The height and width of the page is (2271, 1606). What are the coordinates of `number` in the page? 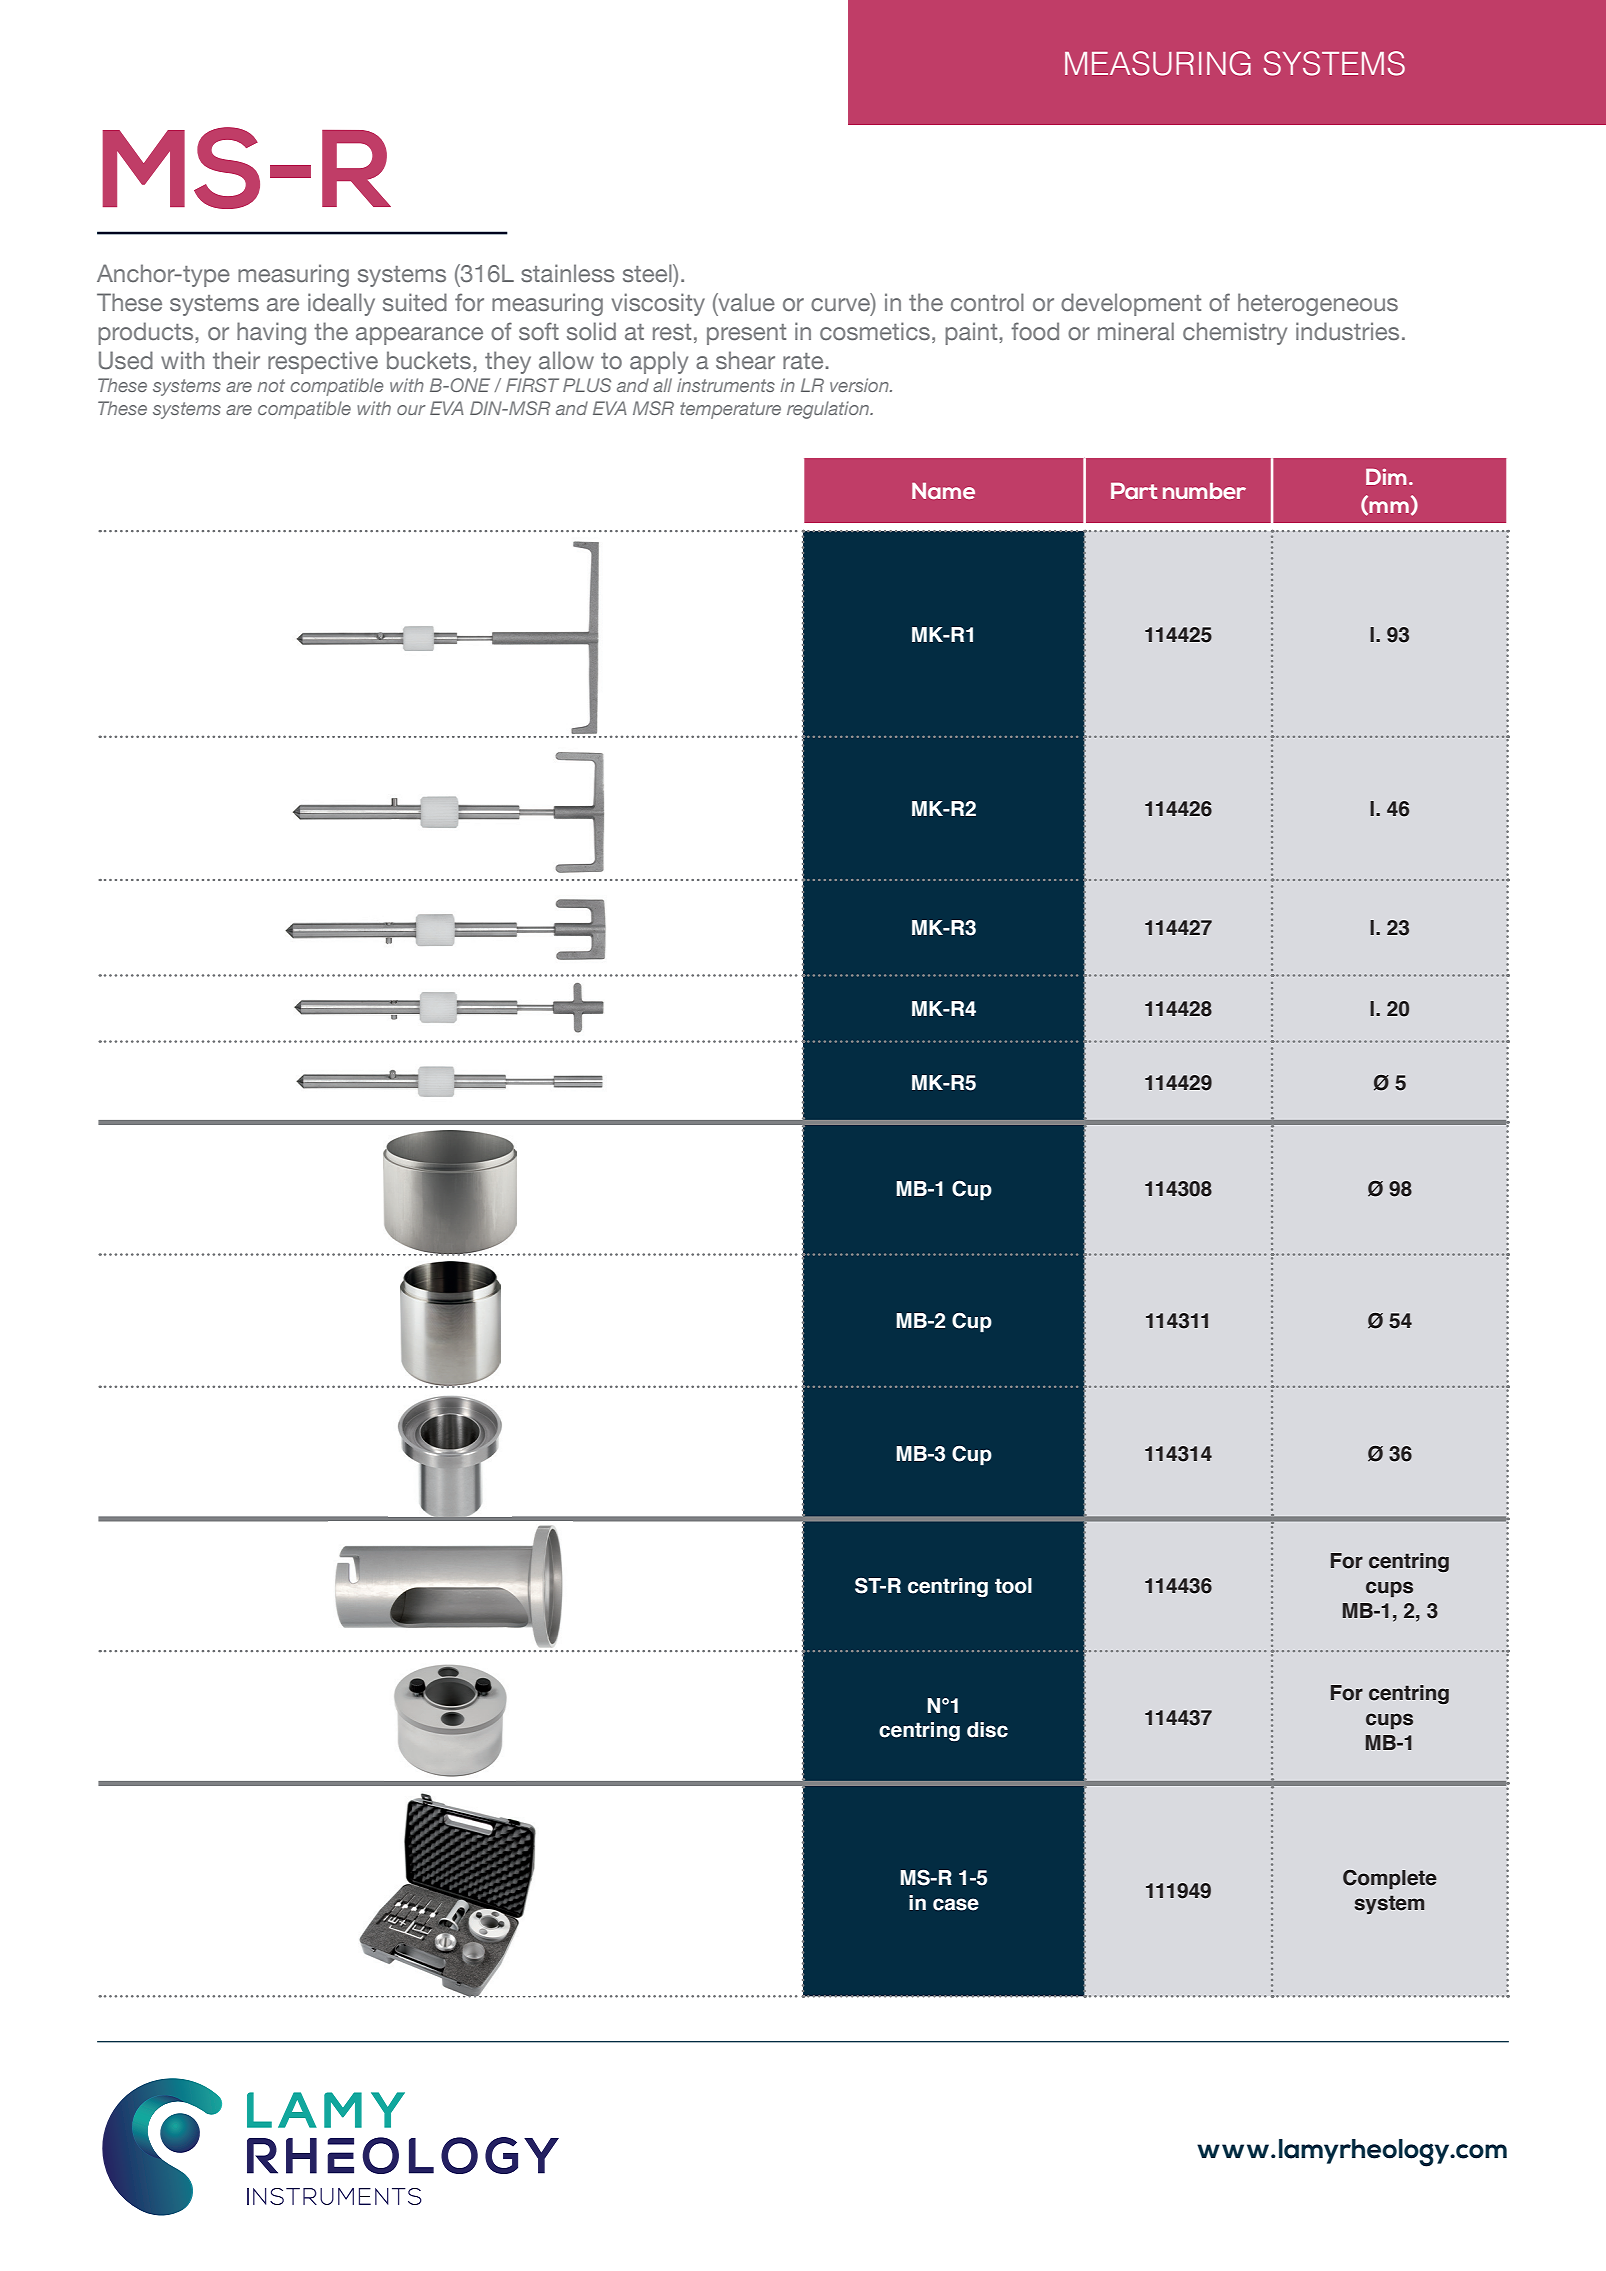 It's located at (1204, 491).
